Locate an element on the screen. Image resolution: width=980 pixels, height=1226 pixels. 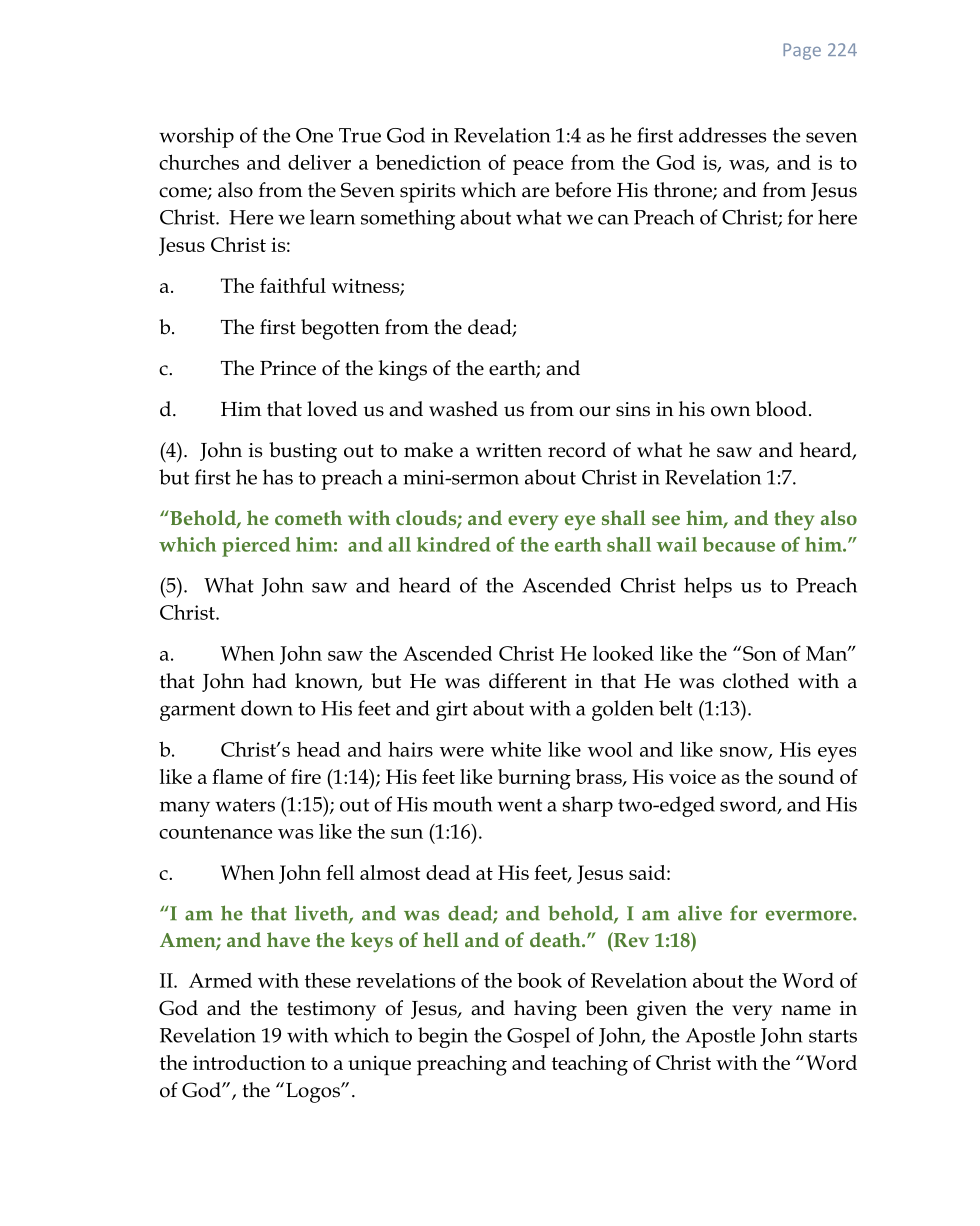
went is located at coordinates (519, 805).
